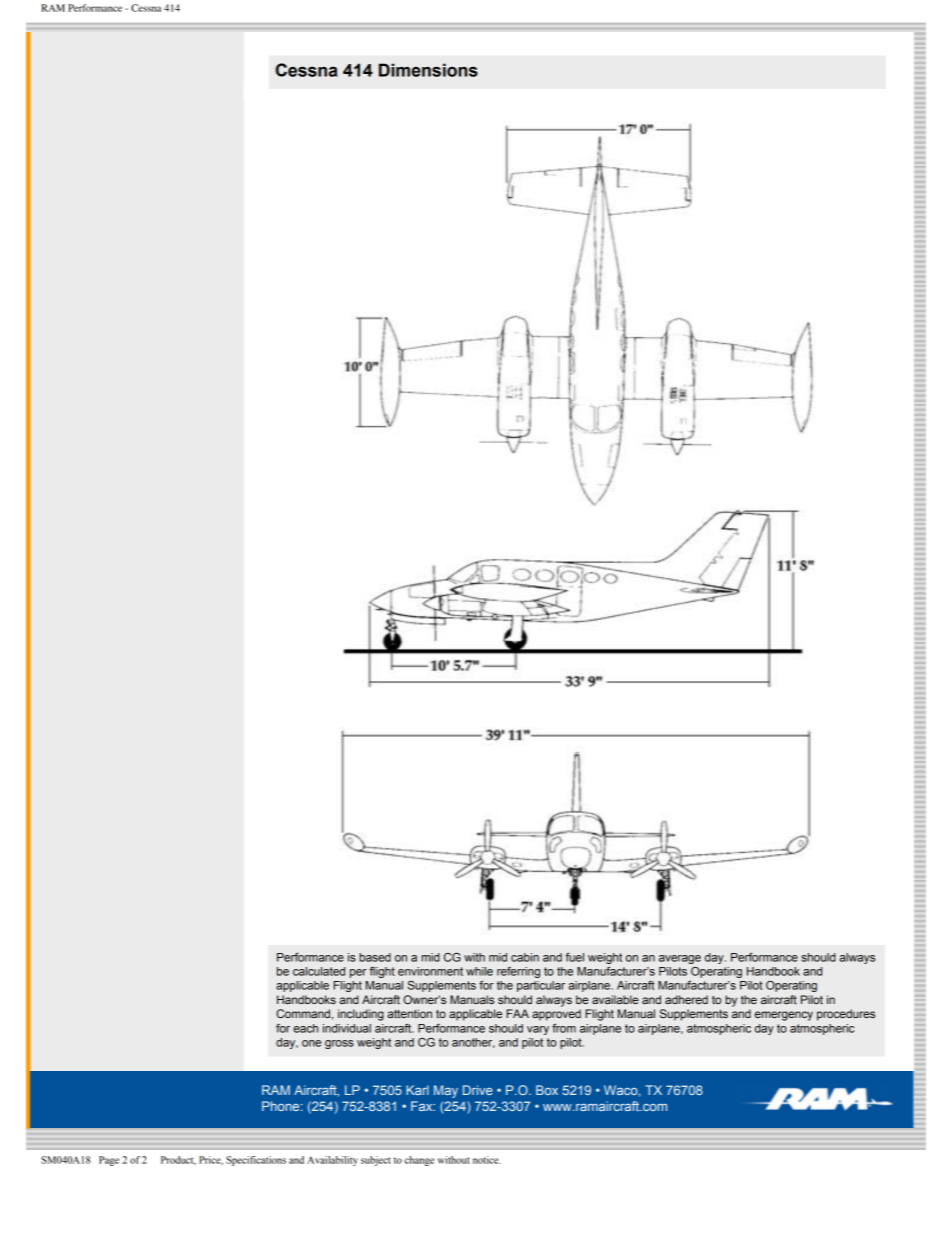  Describe the element at coordinates (784, 1016) in the page. I see `emergency` at that location.
